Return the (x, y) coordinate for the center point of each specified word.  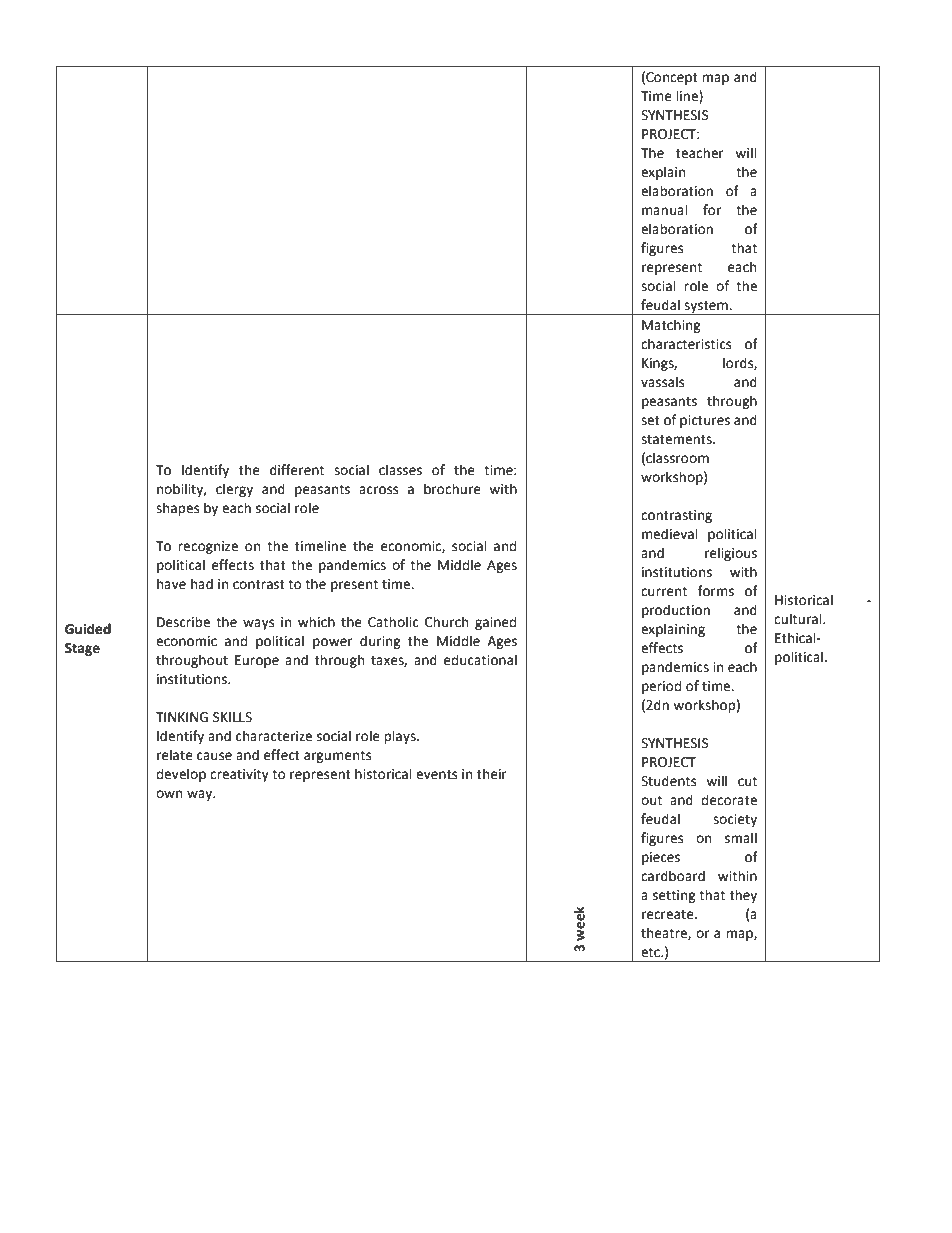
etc (651, 953)
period (661, 687)
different (297, 470)
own (169, 794)
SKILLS (232, 717)
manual (665, 210)
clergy (234, 490)
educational (480, 660)
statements (677, 440)
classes (400, 470)
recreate (669, 915)
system (706, 308)
